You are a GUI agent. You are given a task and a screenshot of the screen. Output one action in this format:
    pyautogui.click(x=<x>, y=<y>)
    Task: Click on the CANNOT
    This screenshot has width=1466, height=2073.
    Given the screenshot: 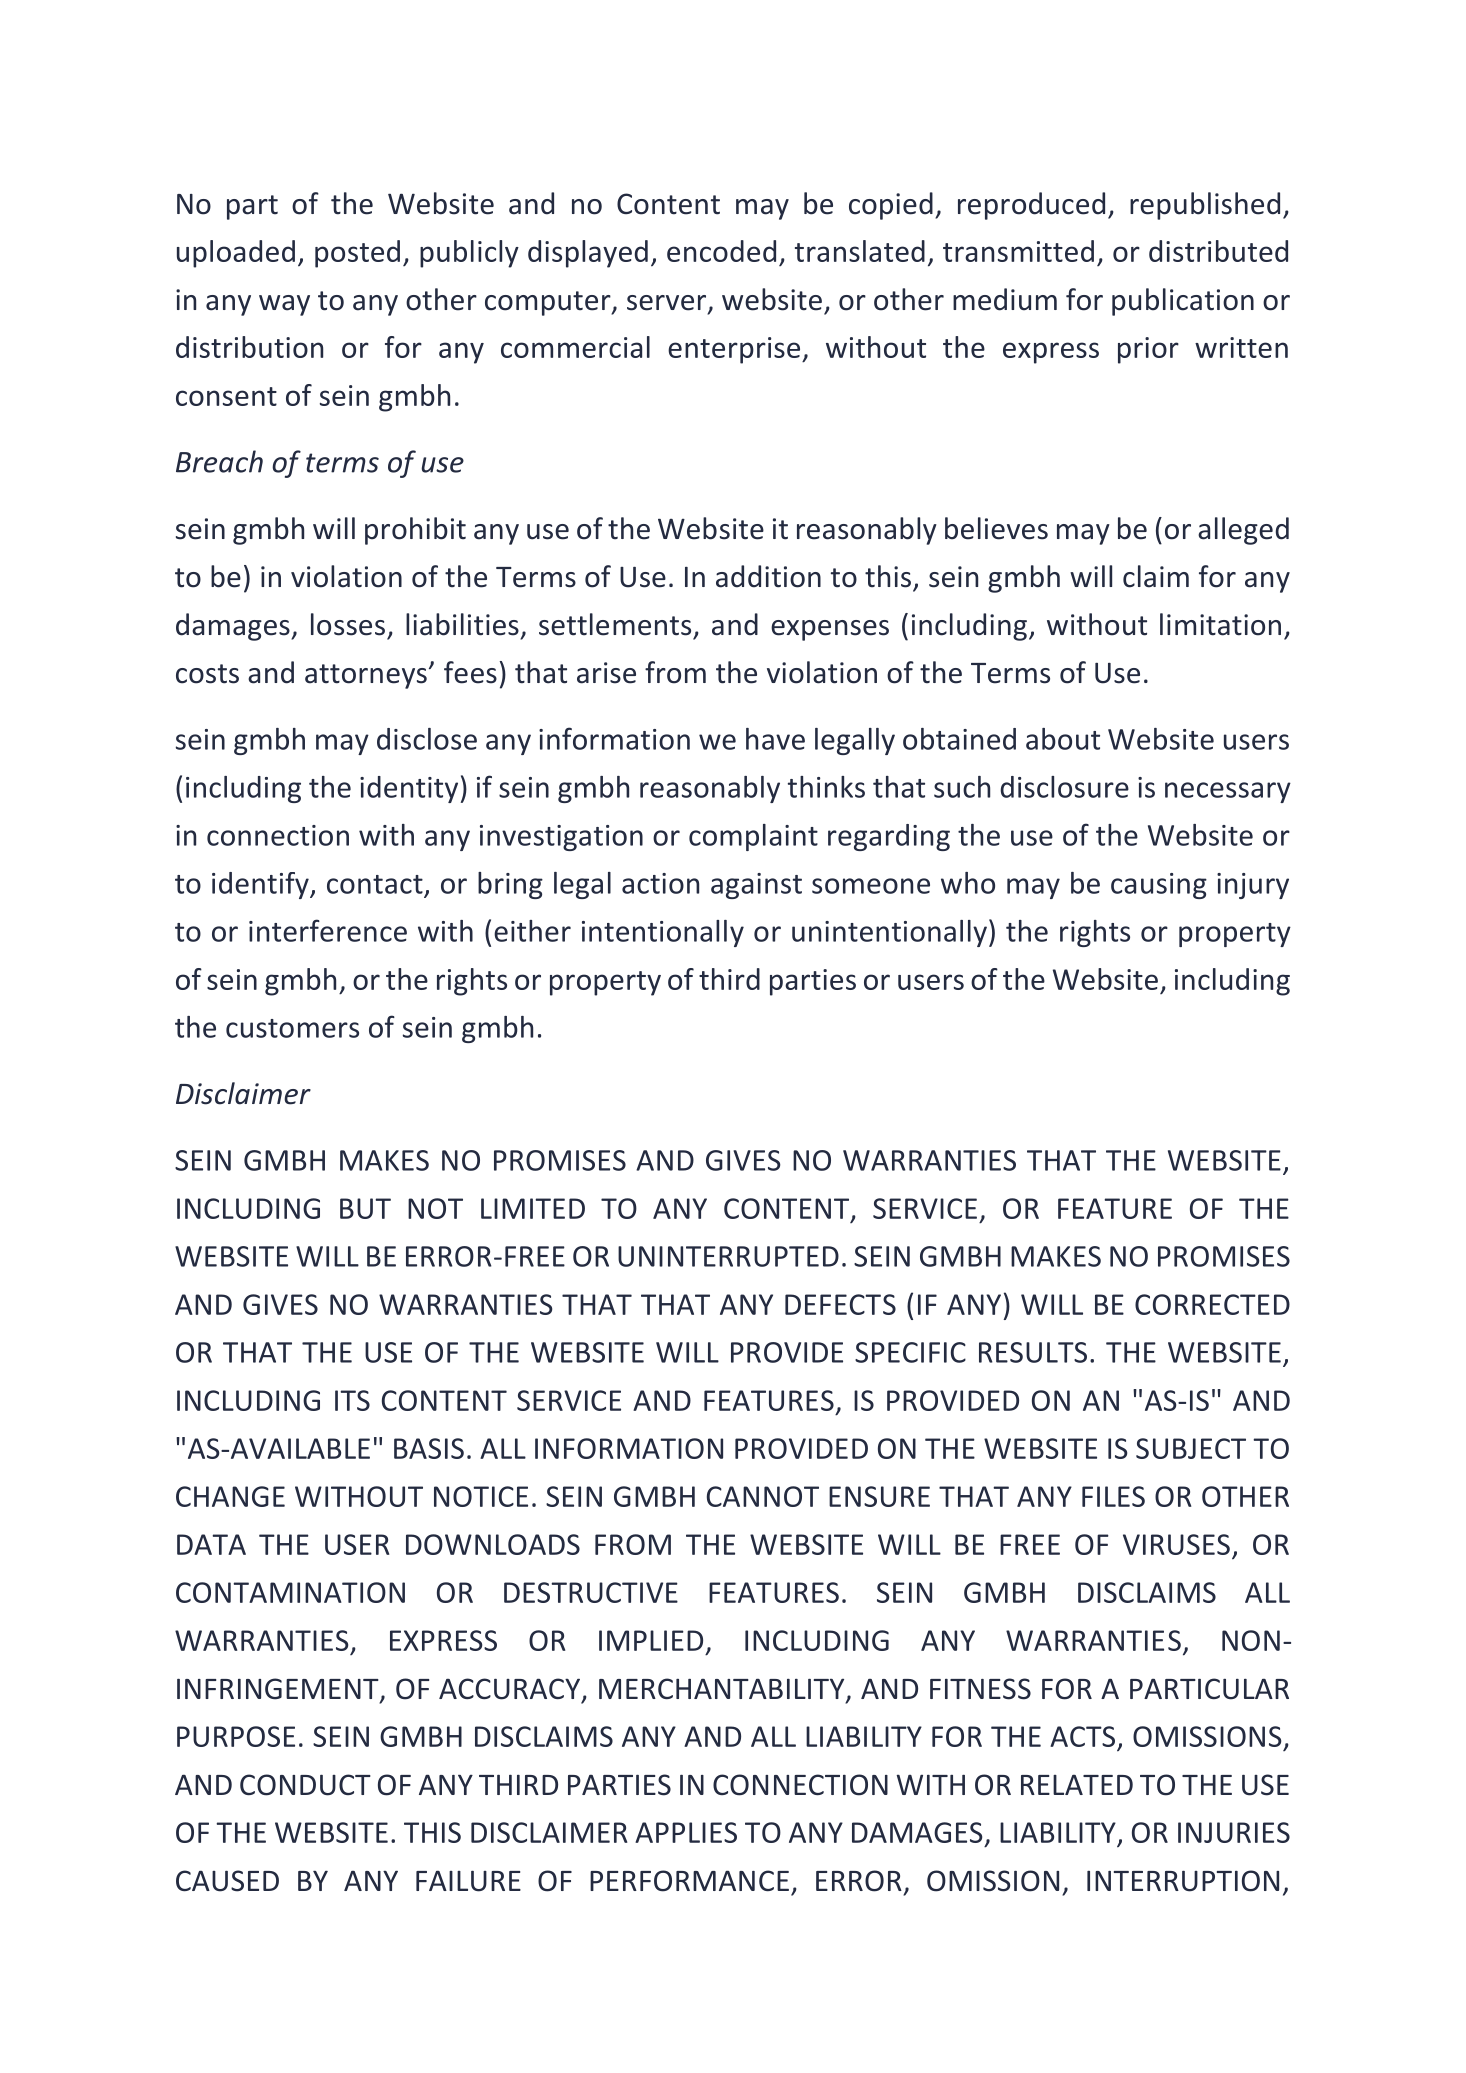 What is the action you would take?
    pyautogui.click(x=763, y=1496)
